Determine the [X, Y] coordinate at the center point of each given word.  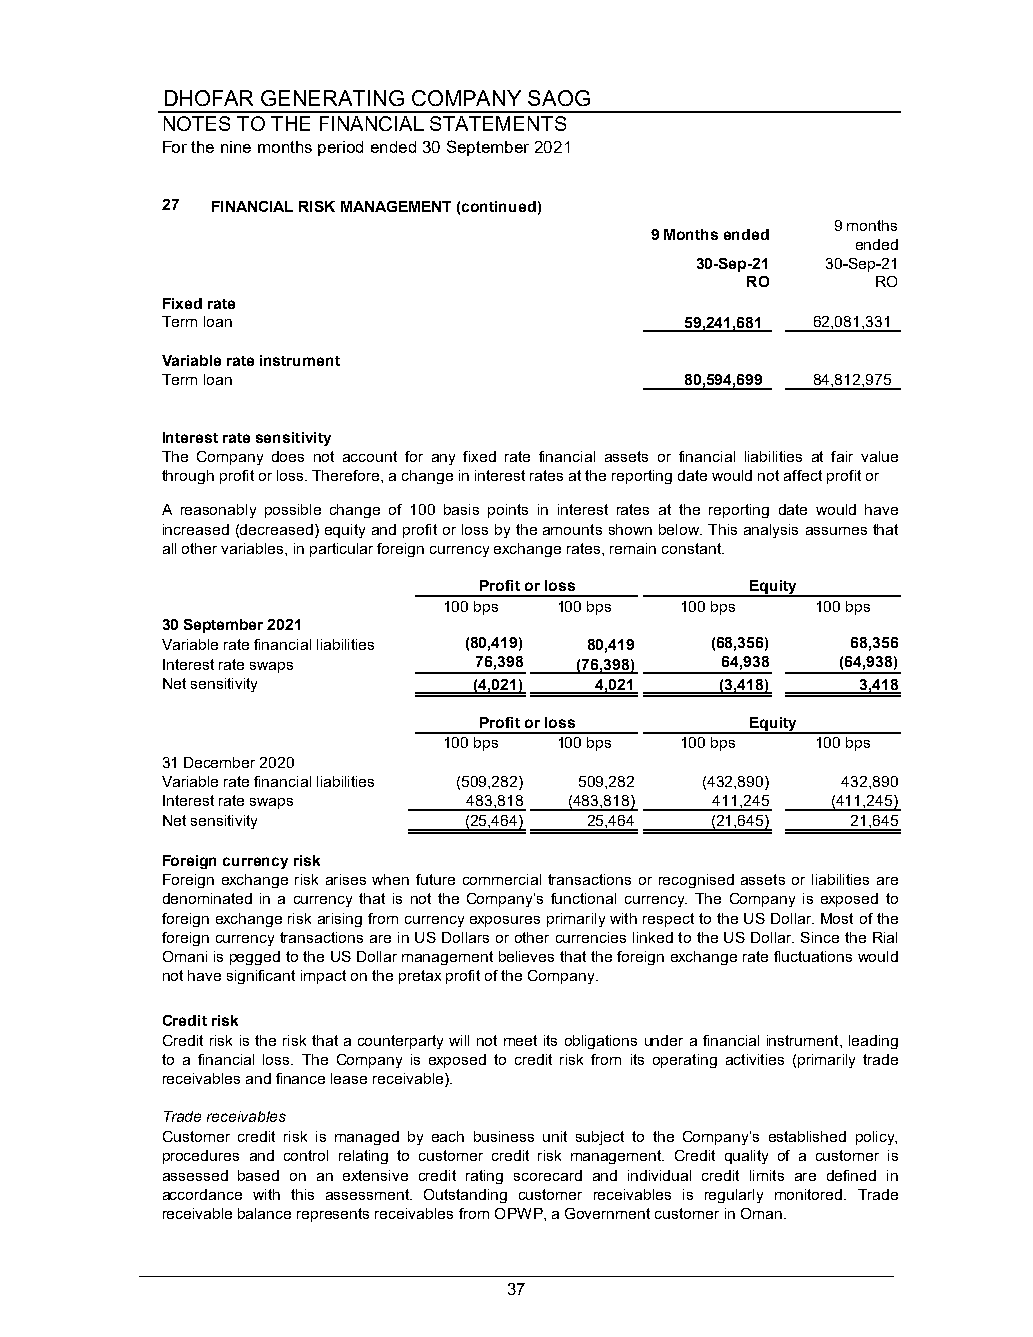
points [508, 511]
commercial [502, 879]
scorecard [548, 1175]
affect [803, 475]
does [288, 456]
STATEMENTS [498, 123]
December [219, 762]
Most [837, 918]
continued [499, 206]
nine [236, 147]
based [258, 1175]
